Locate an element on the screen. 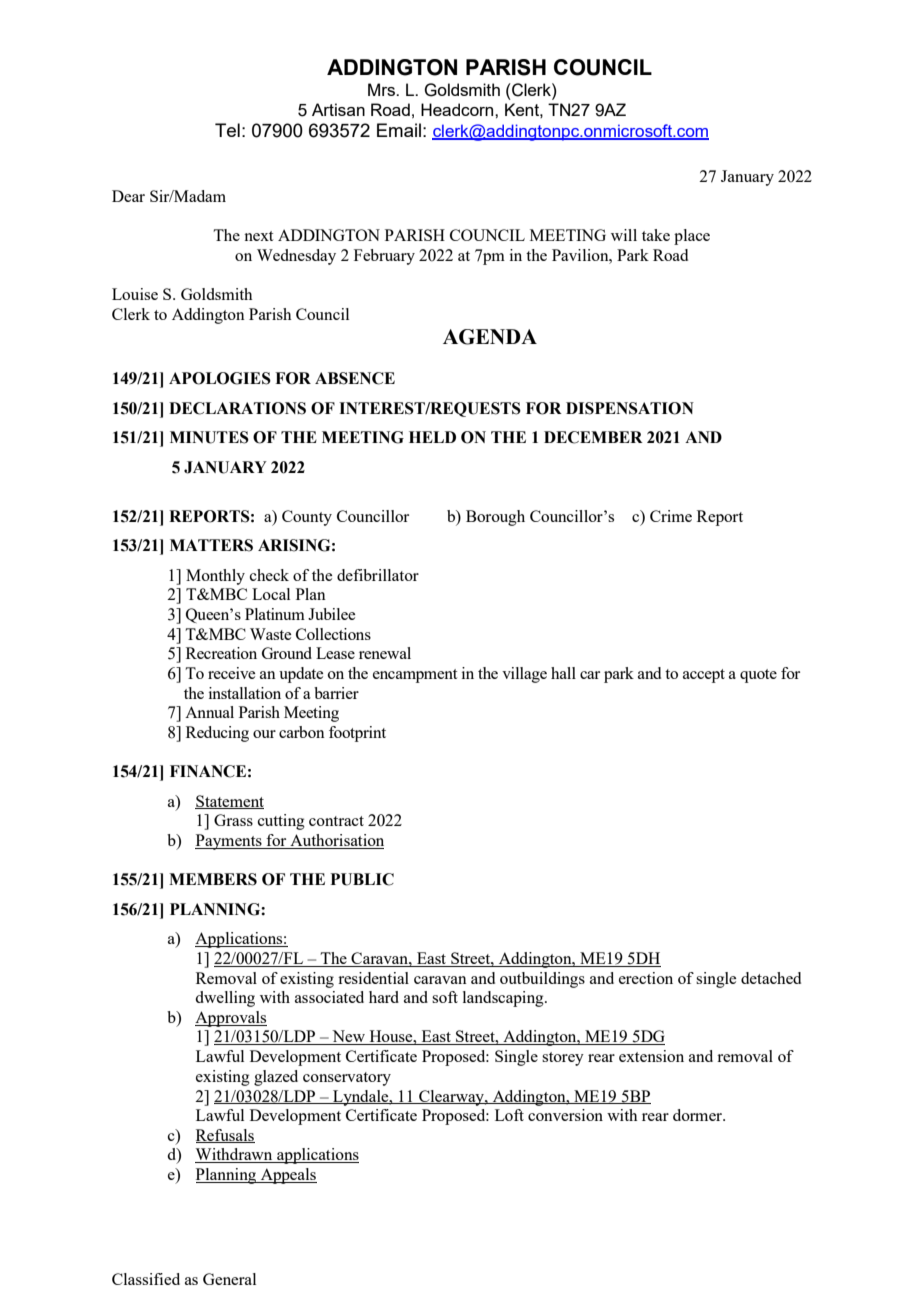 The width and height of the screenshot is (924, 1308). dwelling is located at coordinates (225, 999).
